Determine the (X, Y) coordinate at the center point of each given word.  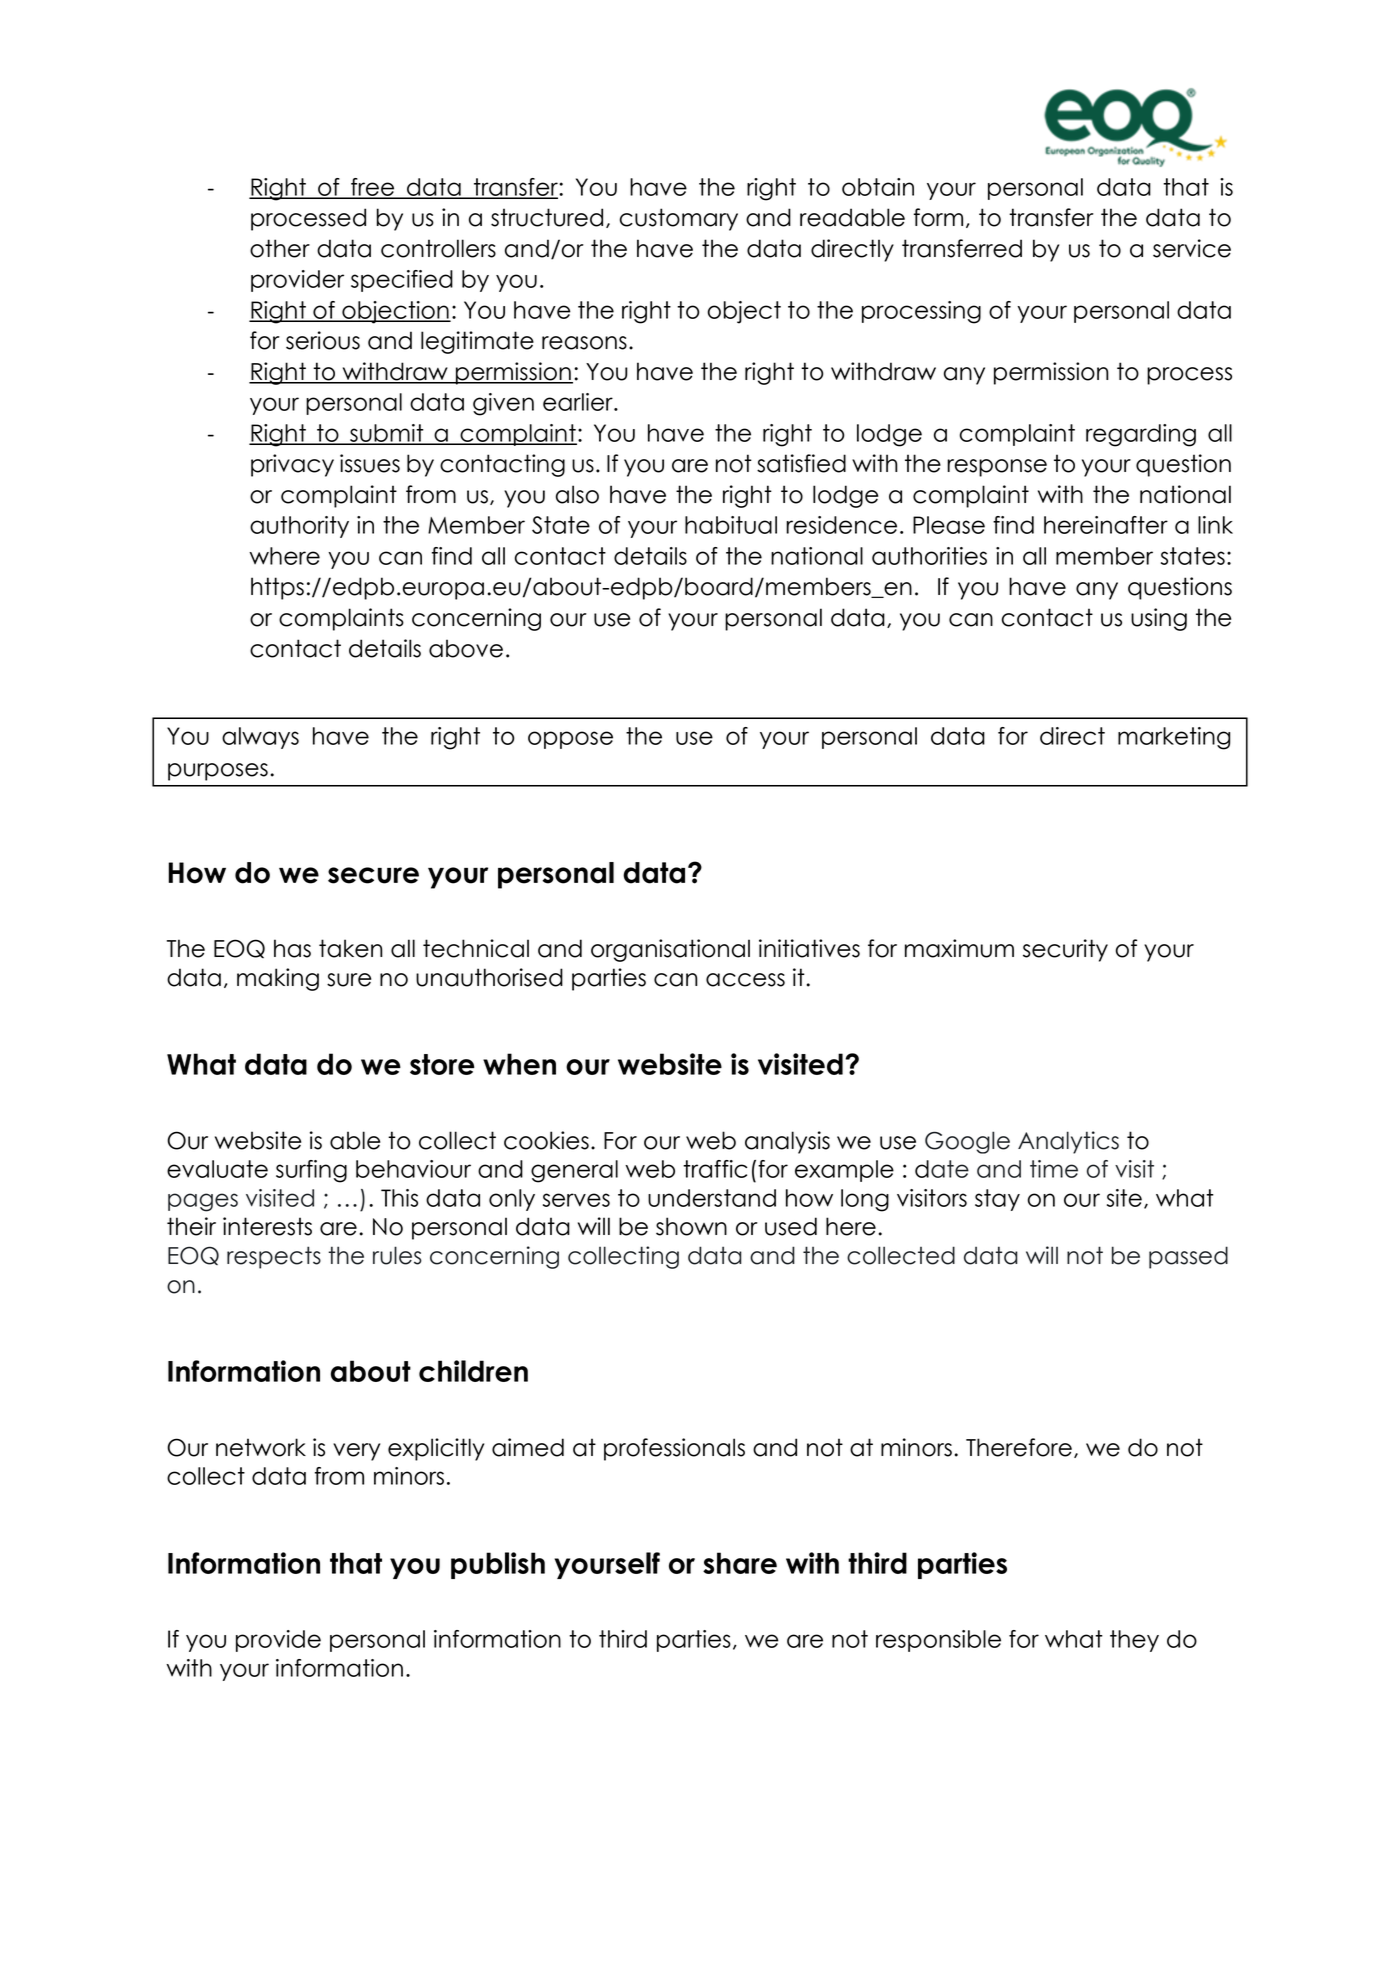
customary (679, 219)
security (1065, 950)
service (1192, 248)
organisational (670, 950)
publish (498, 1565)
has (292, 948)
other (280, 248)
